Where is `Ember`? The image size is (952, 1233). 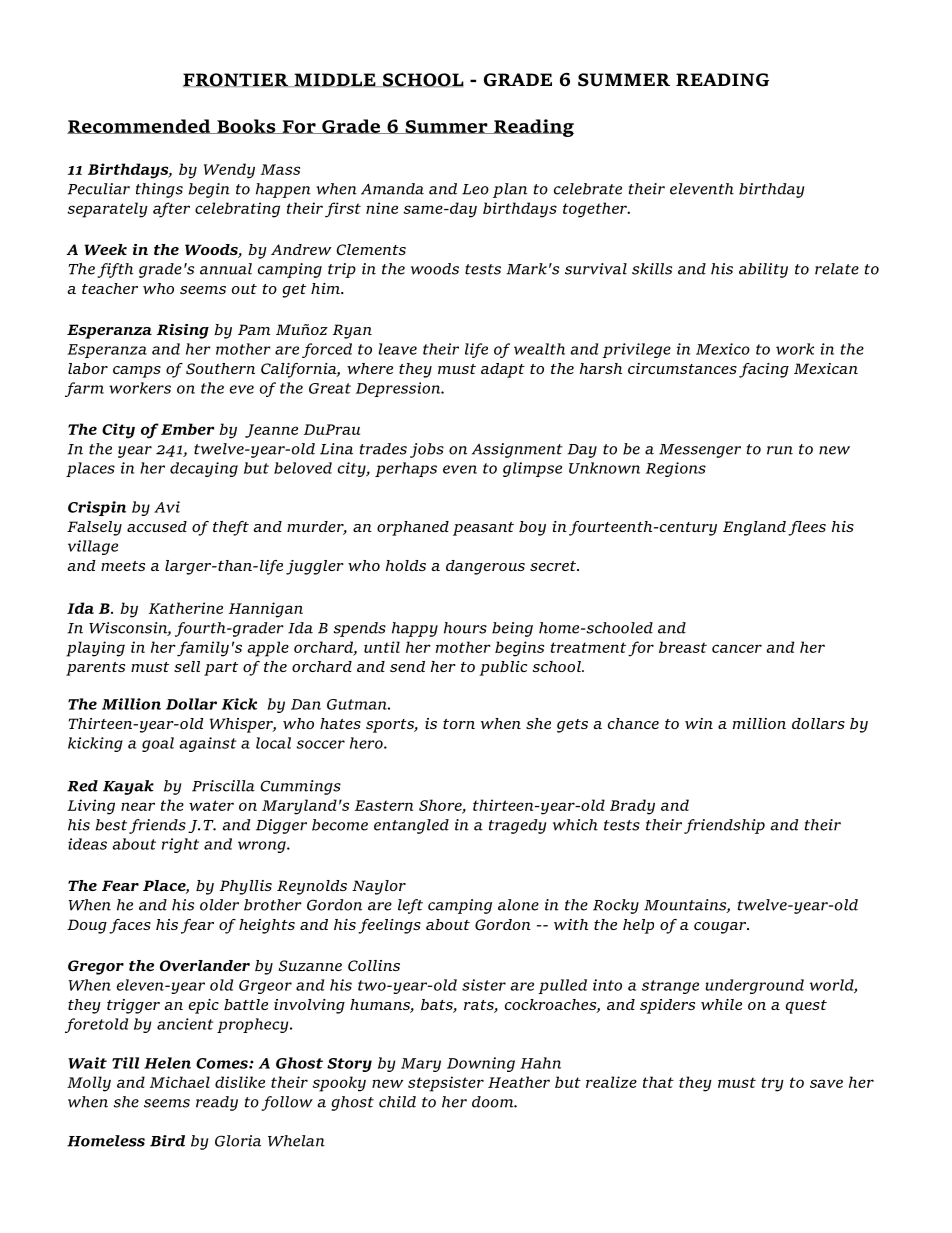
Ember is located at coordinates (187, 429).
